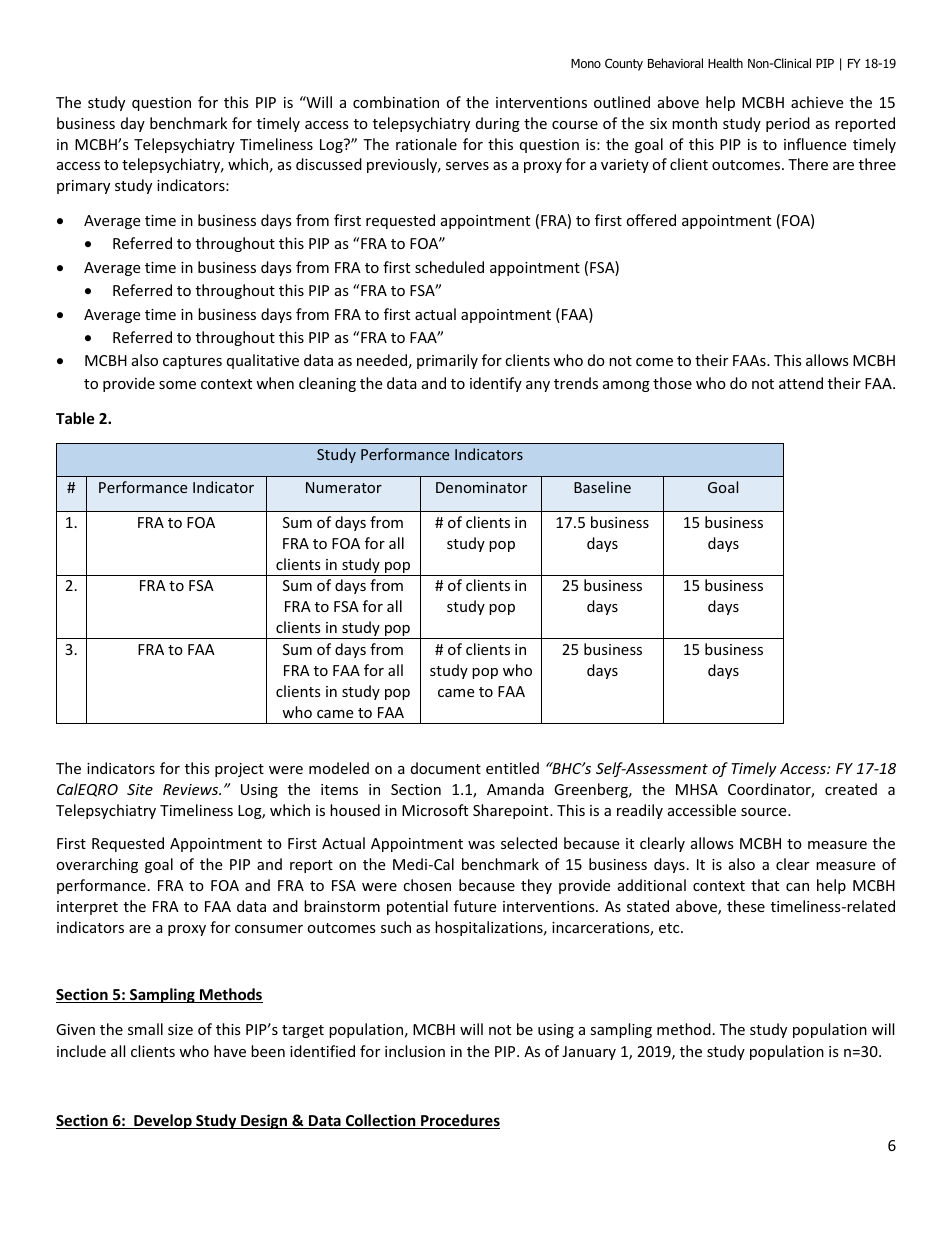 The height and width of the image is (1233, 952). I want to click on Procedures, so click(459, 1121).
